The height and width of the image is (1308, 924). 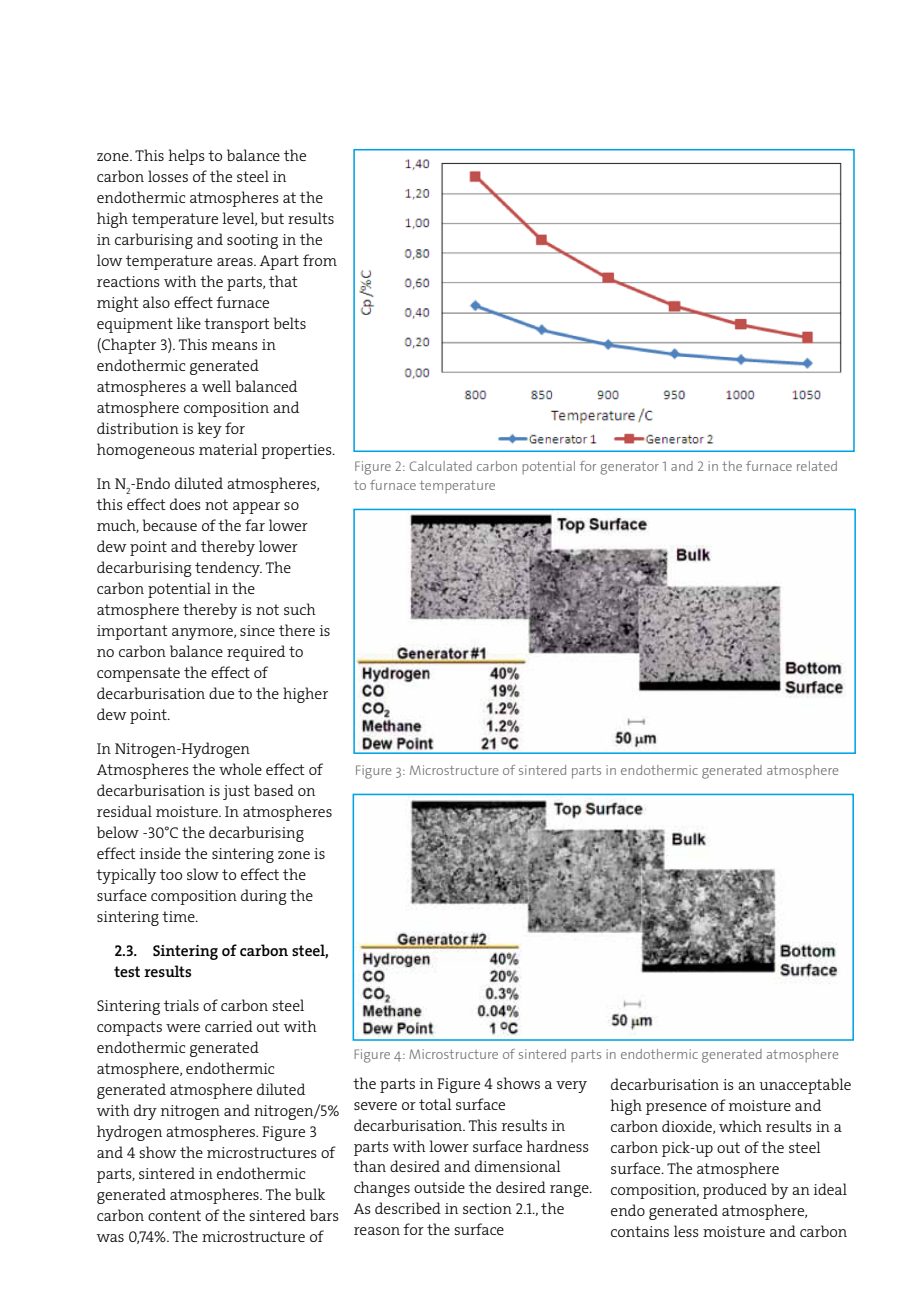 What do you see at coordinates (168, 176) in the image?
I see `losses` at bounding box center [168, 176].
